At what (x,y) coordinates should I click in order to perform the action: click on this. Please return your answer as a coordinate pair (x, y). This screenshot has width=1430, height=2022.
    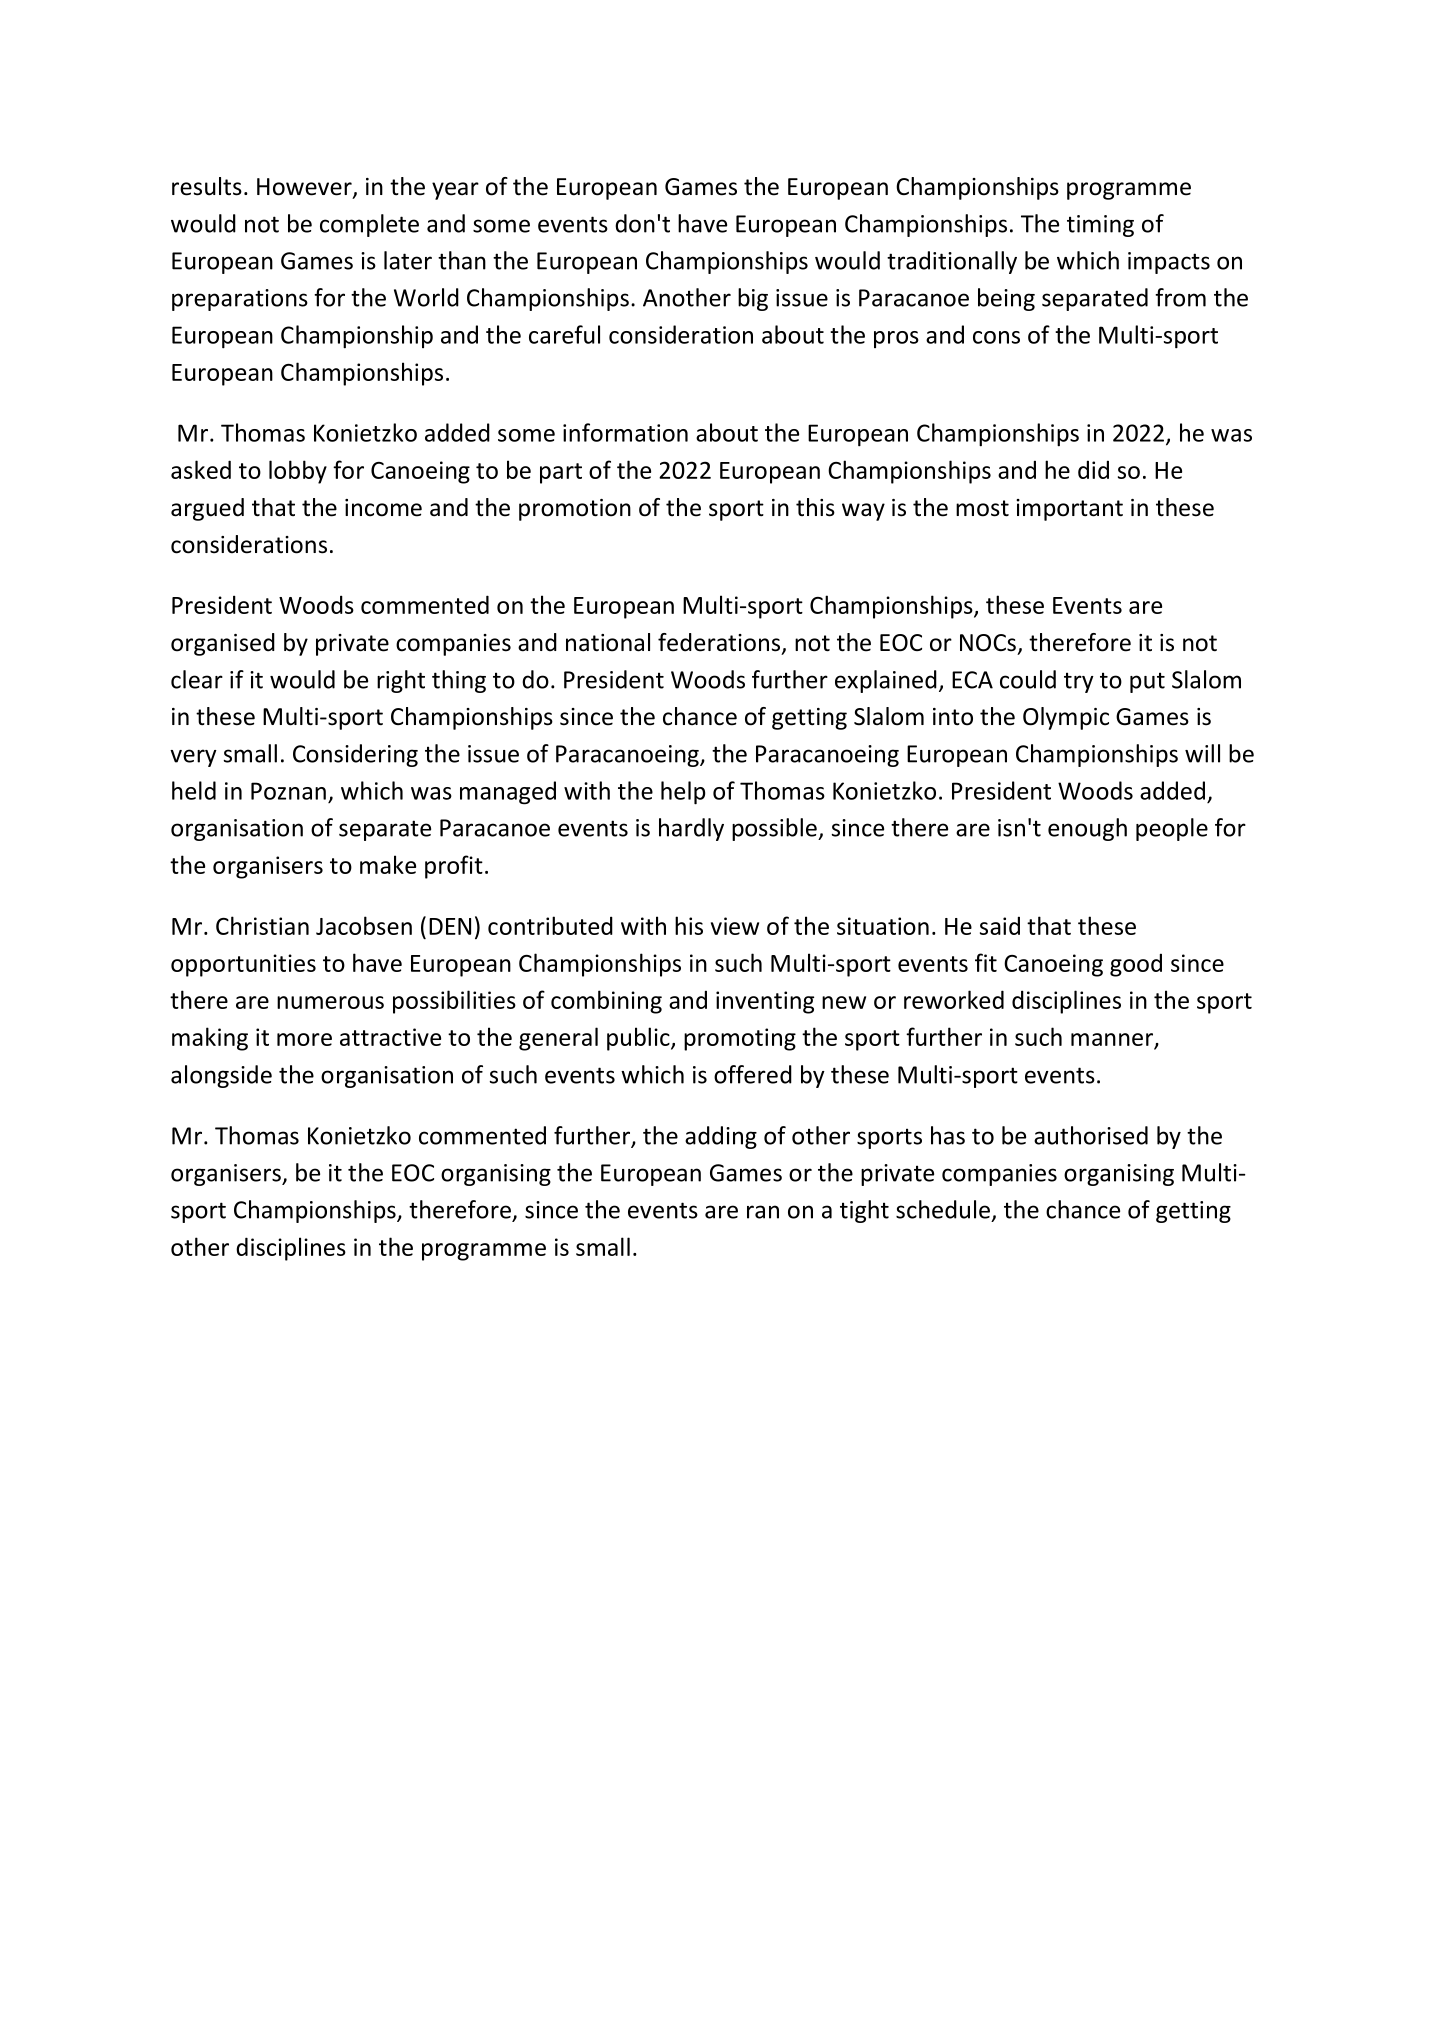
    Looking at the image, I should click on (815, 507).
